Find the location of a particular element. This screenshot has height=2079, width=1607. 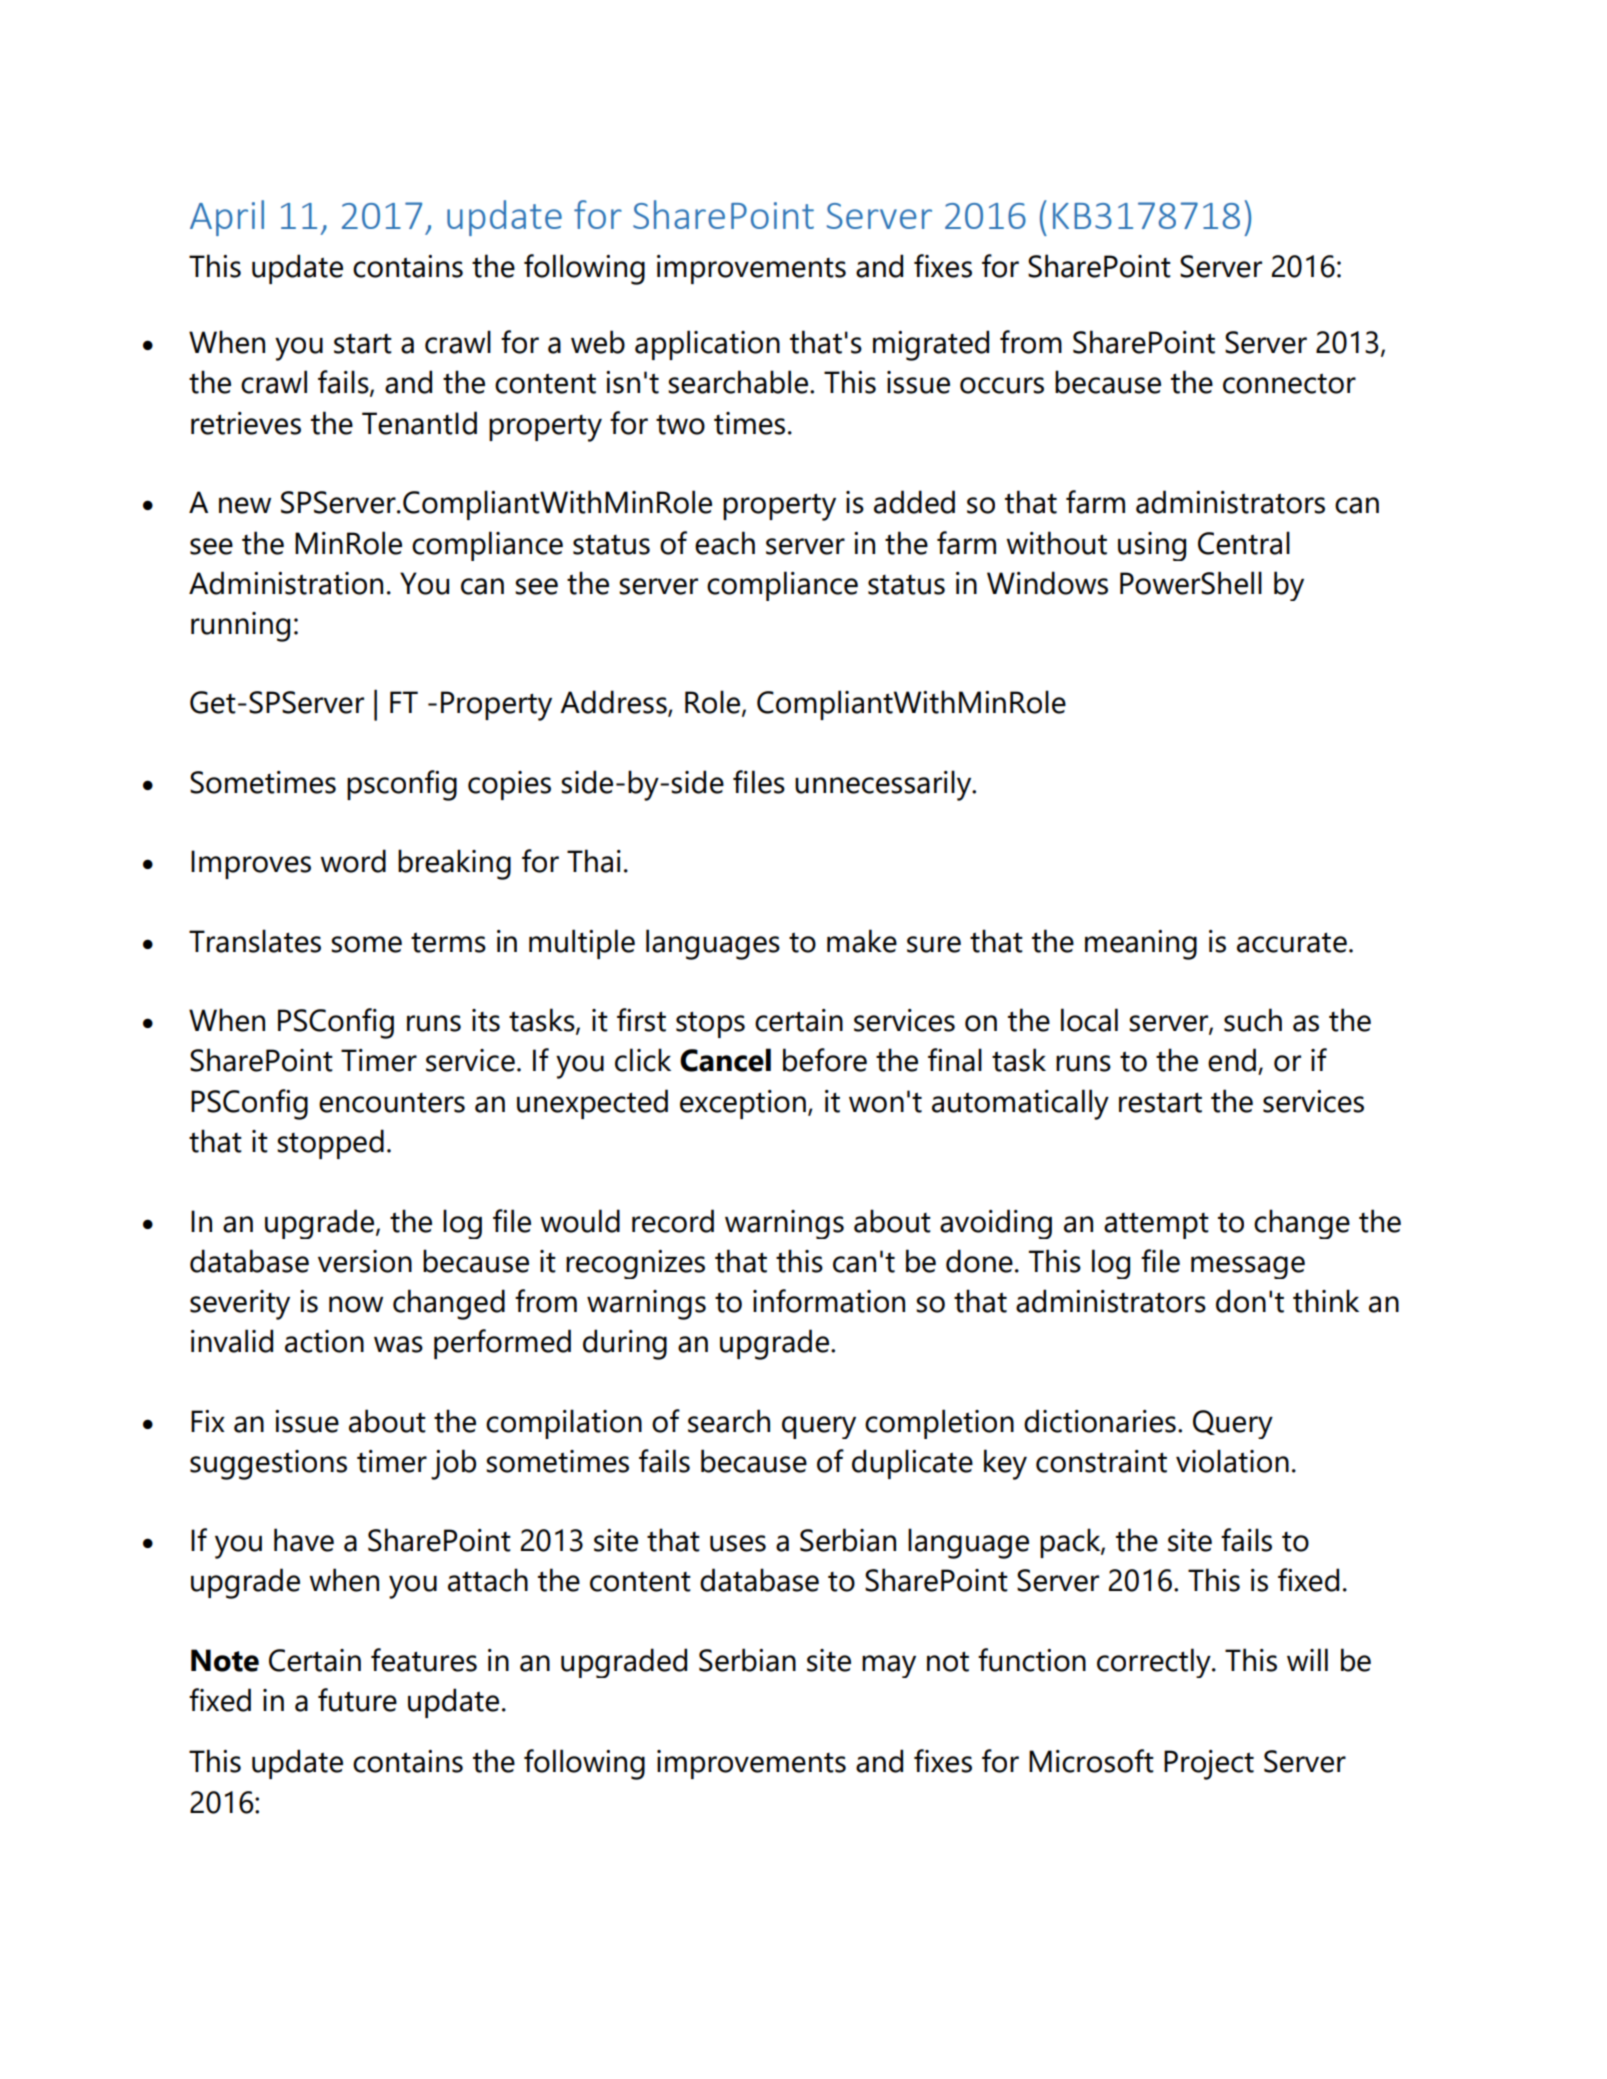

unnecessarily is located at coordinates (884, 785).
